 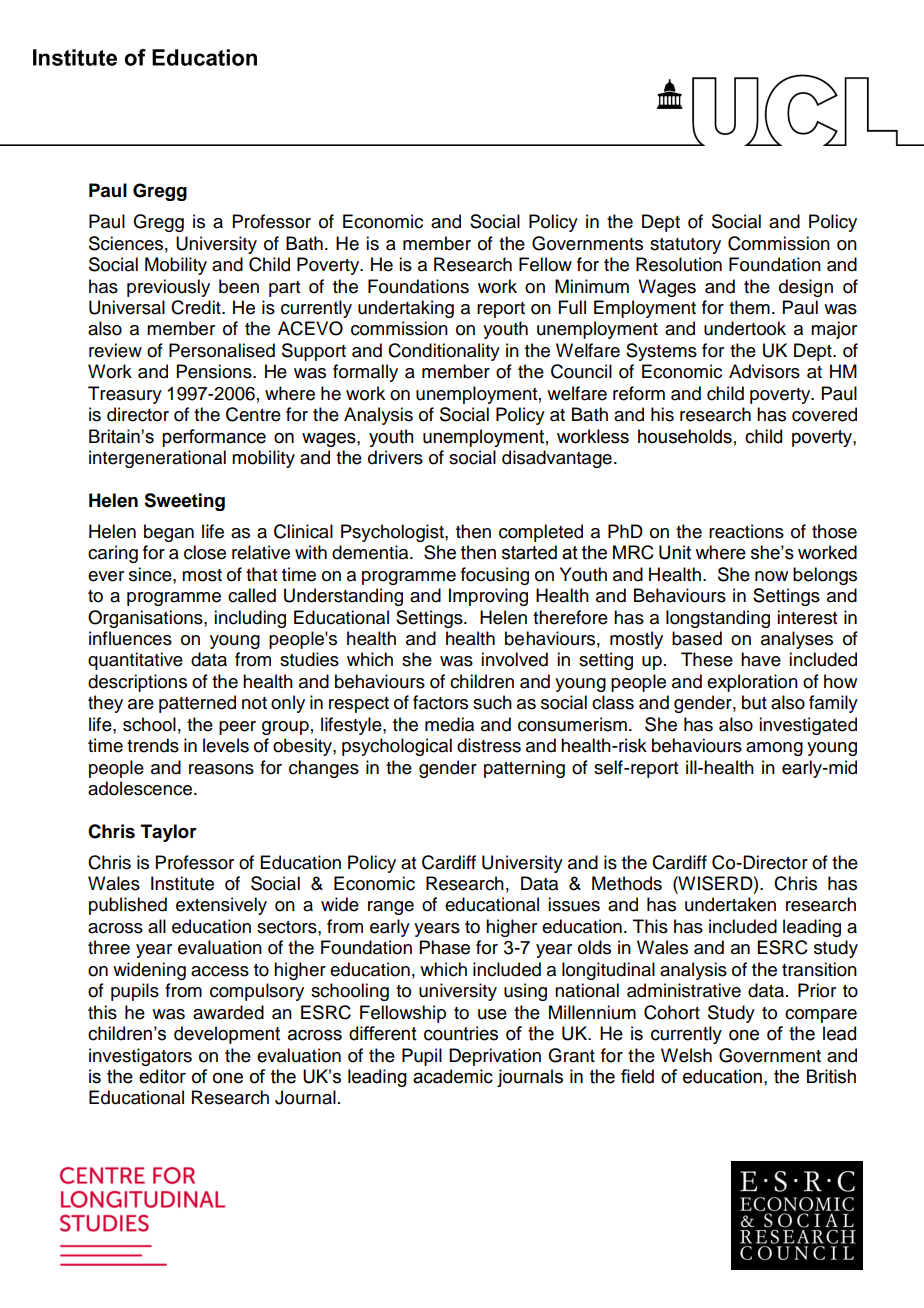 I want to click on range, so click(x=391, y=908).
